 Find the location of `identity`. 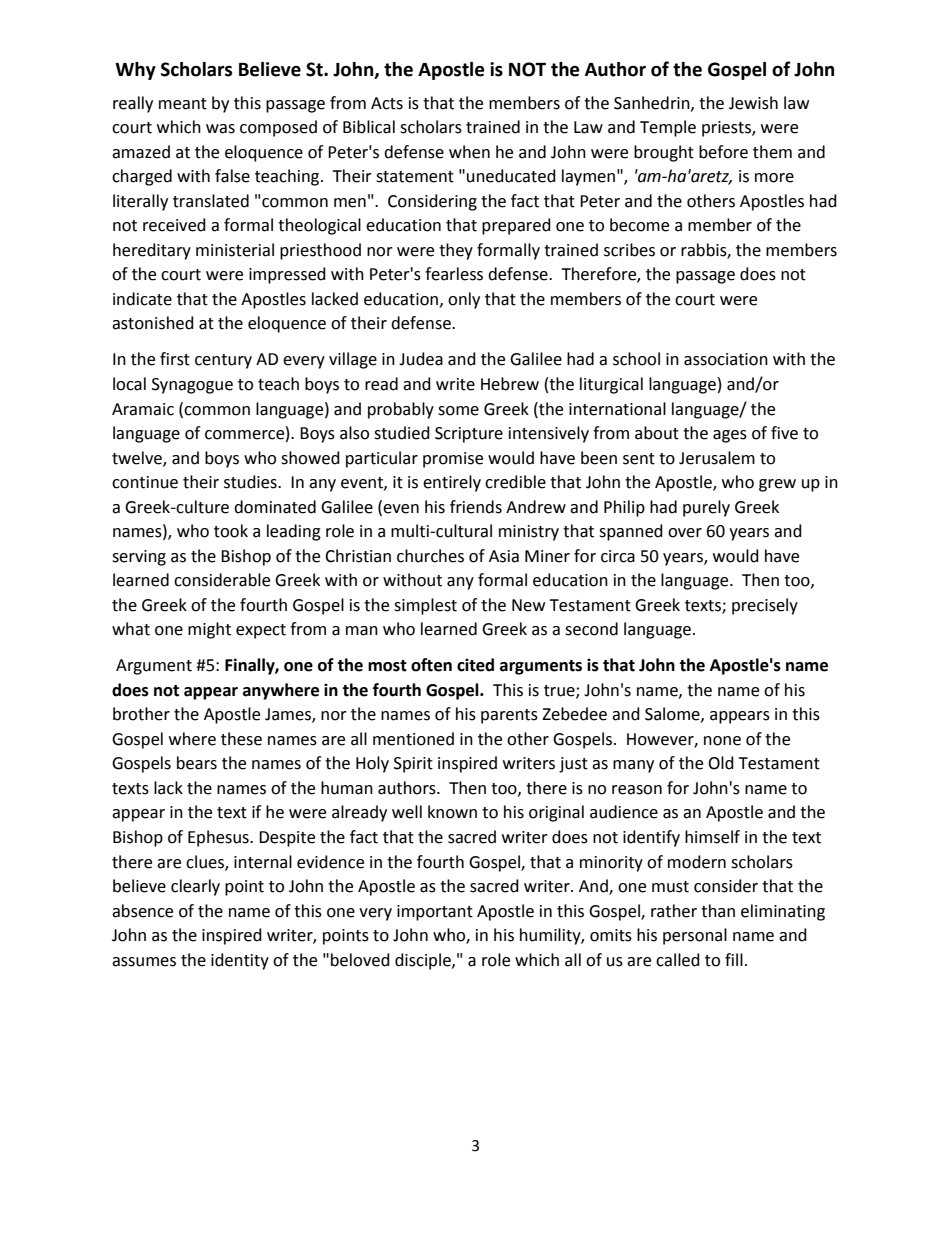

identity is located at coordinates (240, 961).
